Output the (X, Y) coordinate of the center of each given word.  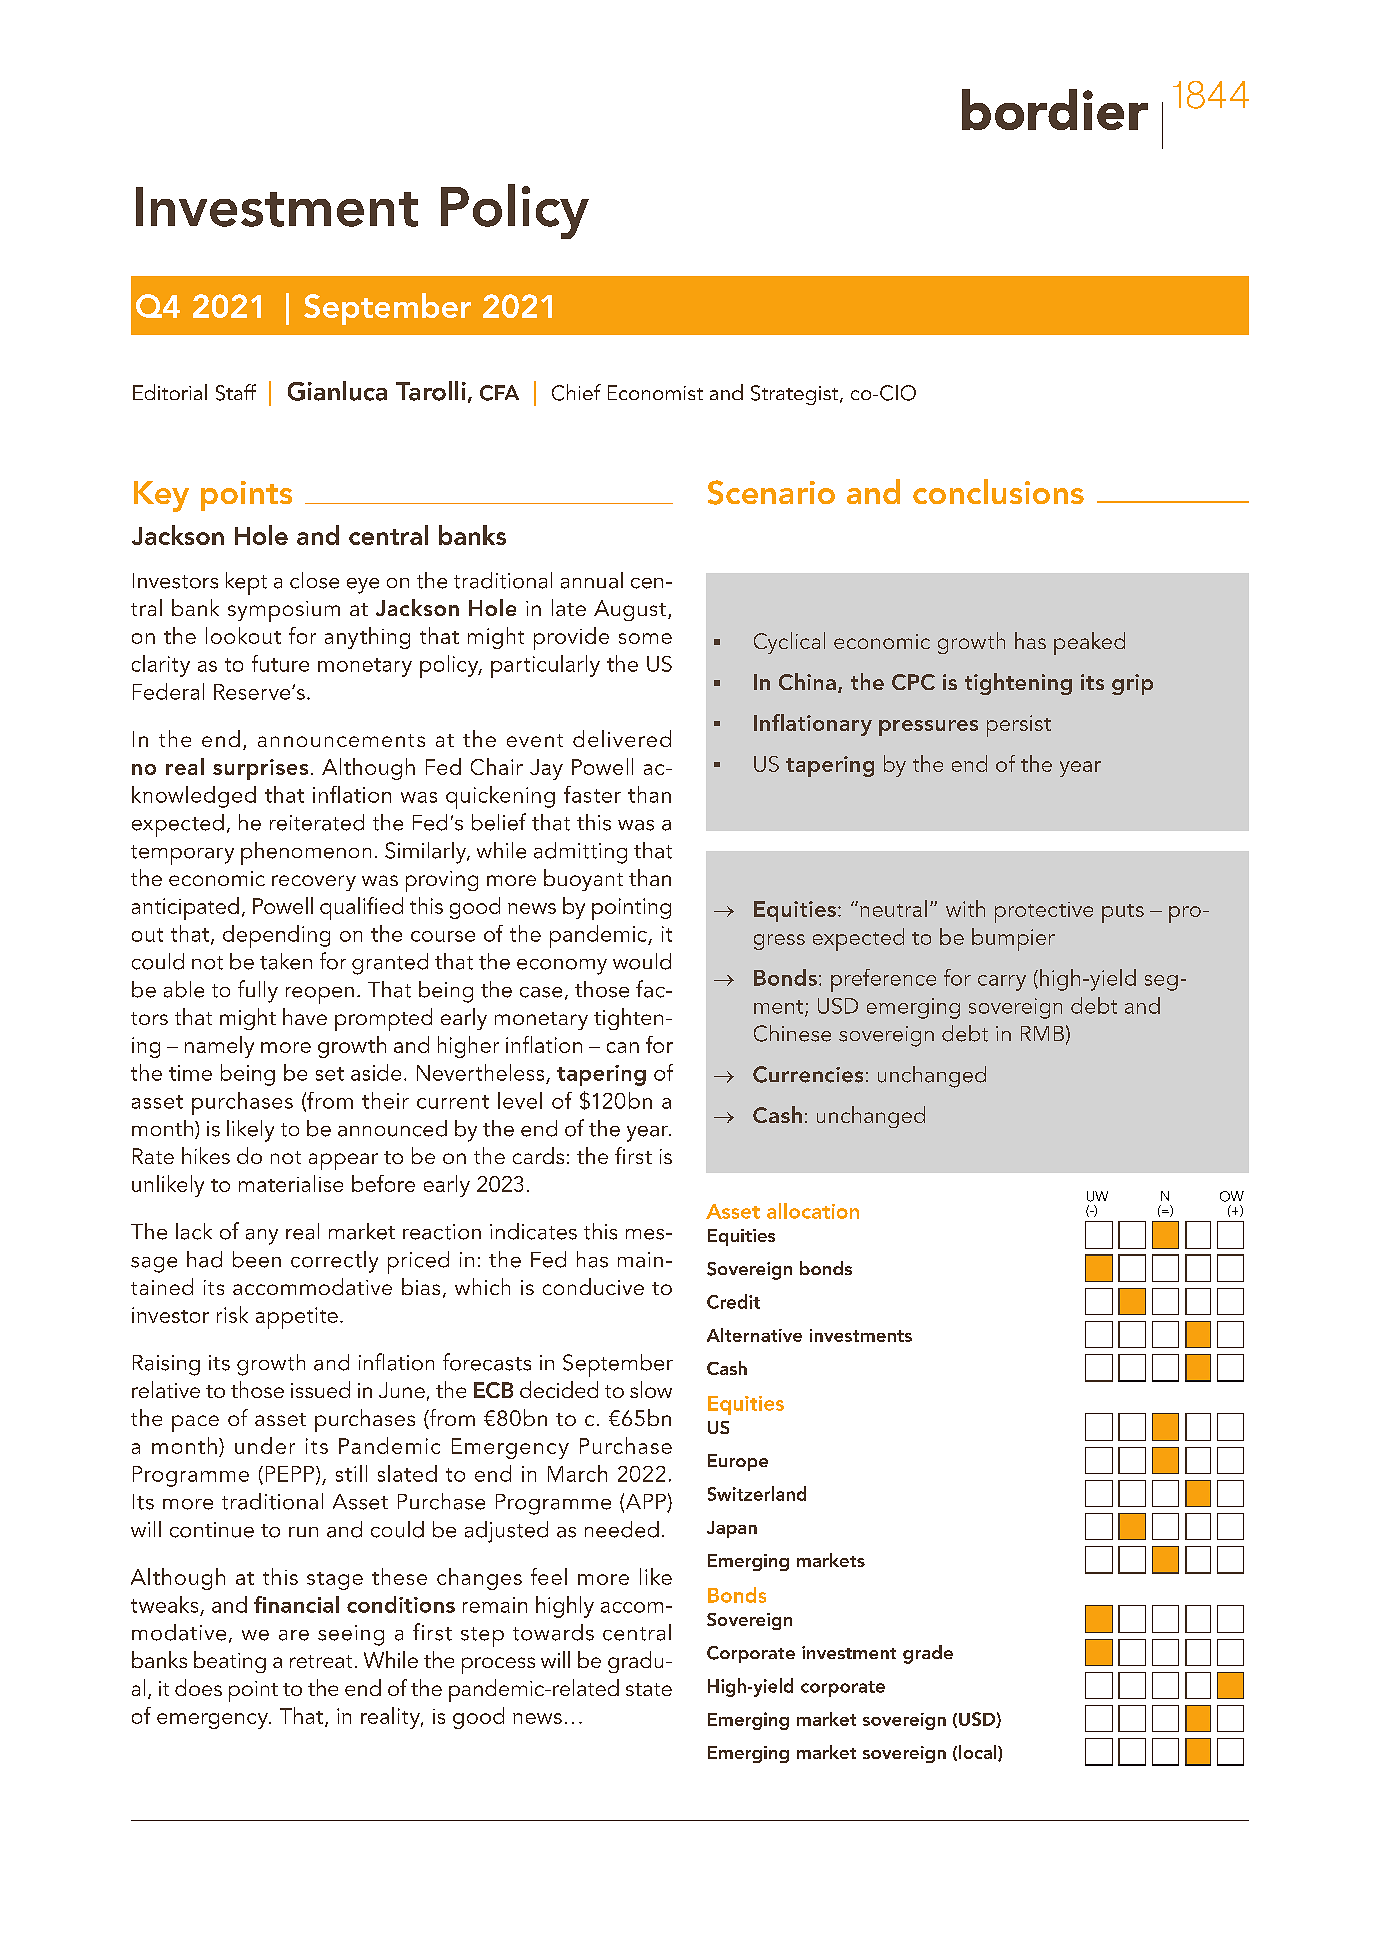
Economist (655, 392)
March (577, 1473)
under (265, 1445)
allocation (813, 1211)
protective (1044, 912)
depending (276, 936)
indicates (533, 1231)
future (280, 663)
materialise (291, 1183)
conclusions (998, 491)
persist (1019, 726)
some (645, 638)
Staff (236, 392)
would (642, 961)
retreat (321, 1661)
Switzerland (757, 1493)
